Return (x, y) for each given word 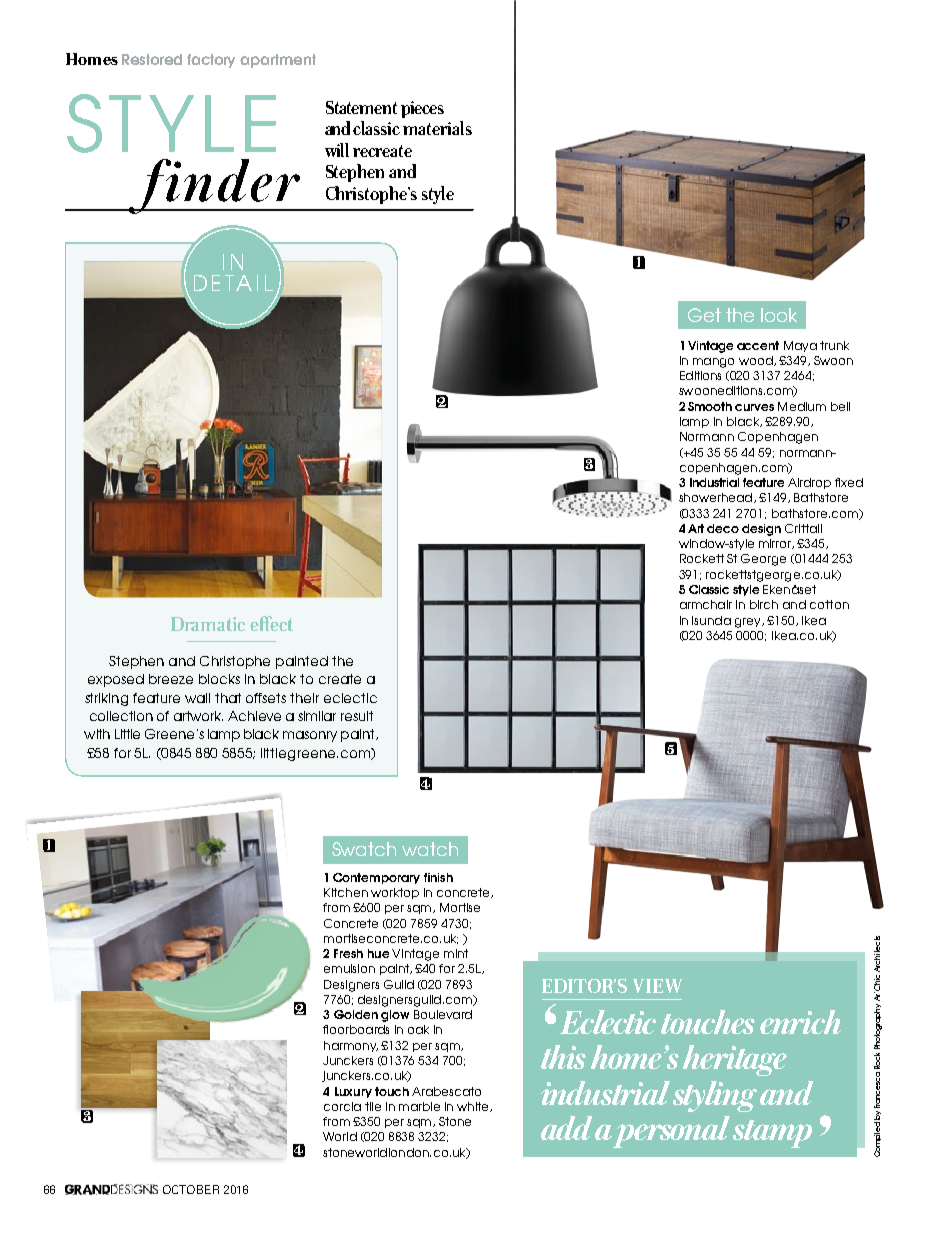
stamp (772, 1134)
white (474, 1107)
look (779, 315)
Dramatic (208, 624)
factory (211, 61)
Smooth (710, 406)
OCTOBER (191, 1189)
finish (438, 877)
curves (754, 407)
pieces (422, 109)
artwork (198, 716)
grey (749, 623)
